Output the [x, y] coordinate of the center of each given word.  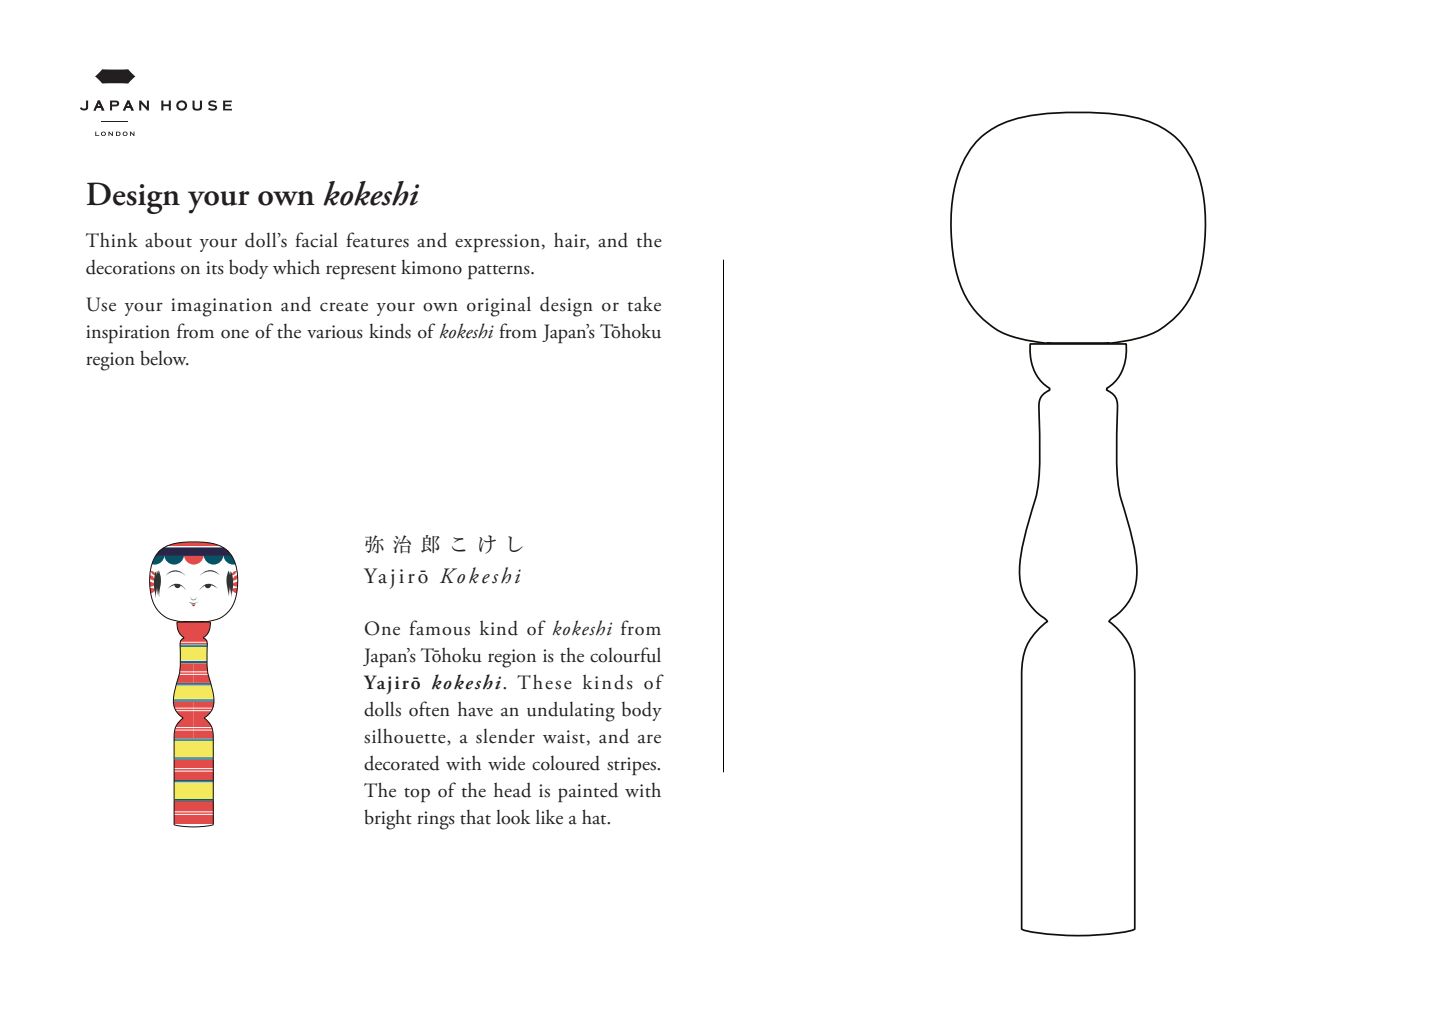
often [429, 709]
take [644, 304]
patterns [500, 272]
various [335, 332]
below [164, 358]
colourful [625, 655]
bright [388, 819]
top [417, 795]
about [168, 240]
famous [440, 628]
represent [361, 272]
